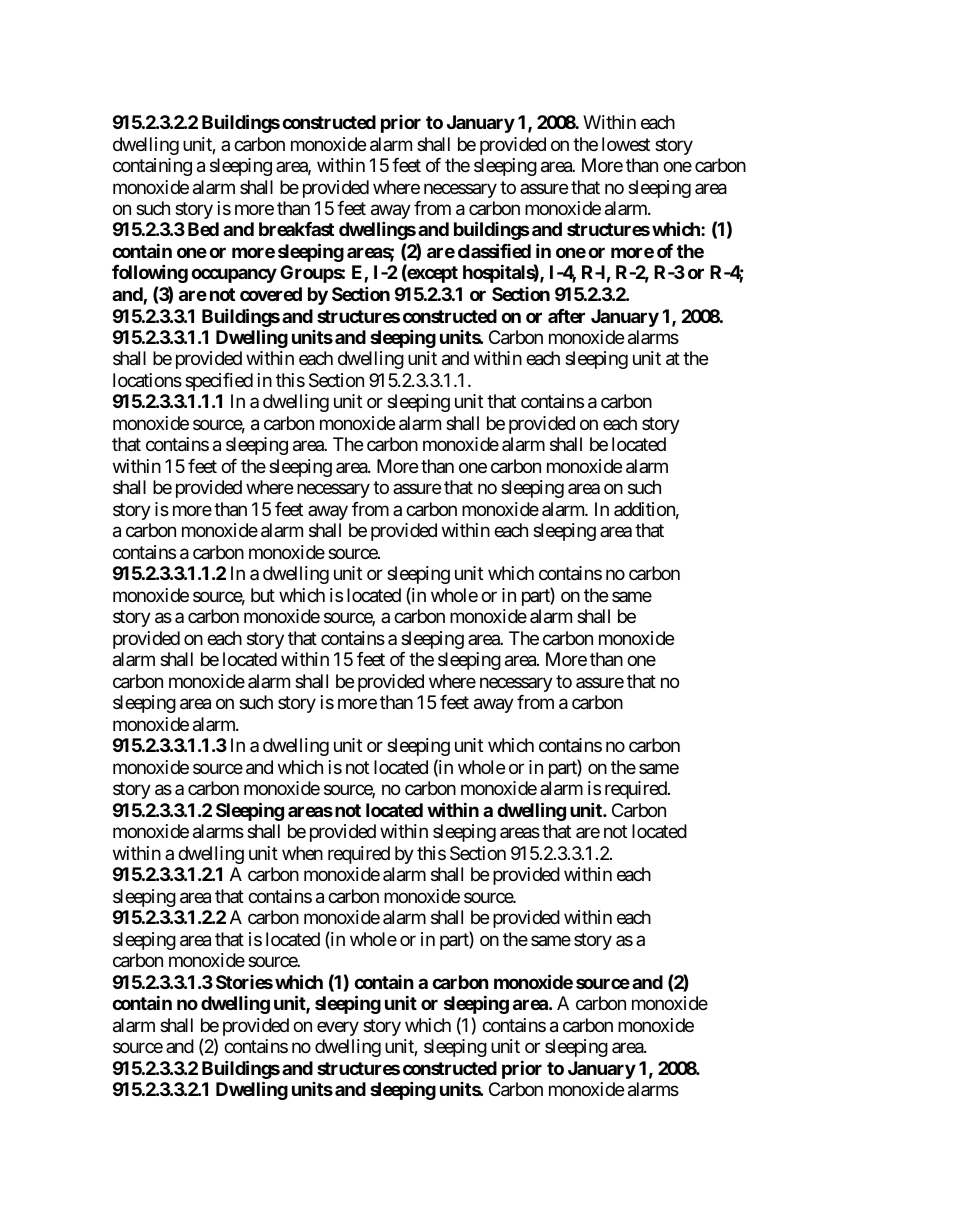  Describe the element at coordinates (338, 1028) in the document. I see `every` at that location.
